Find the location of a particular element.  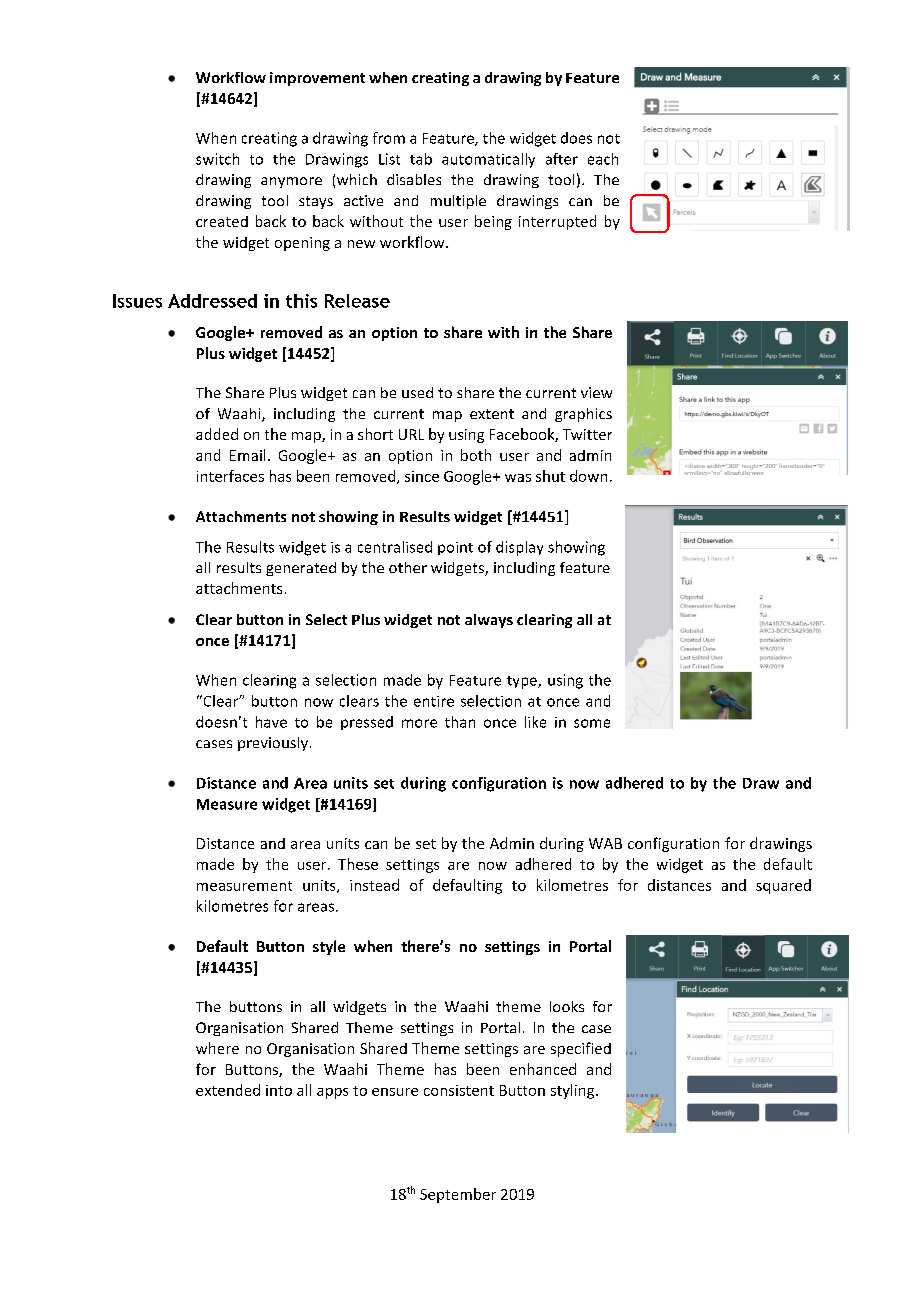

have is located at coordinates (271, 722).
